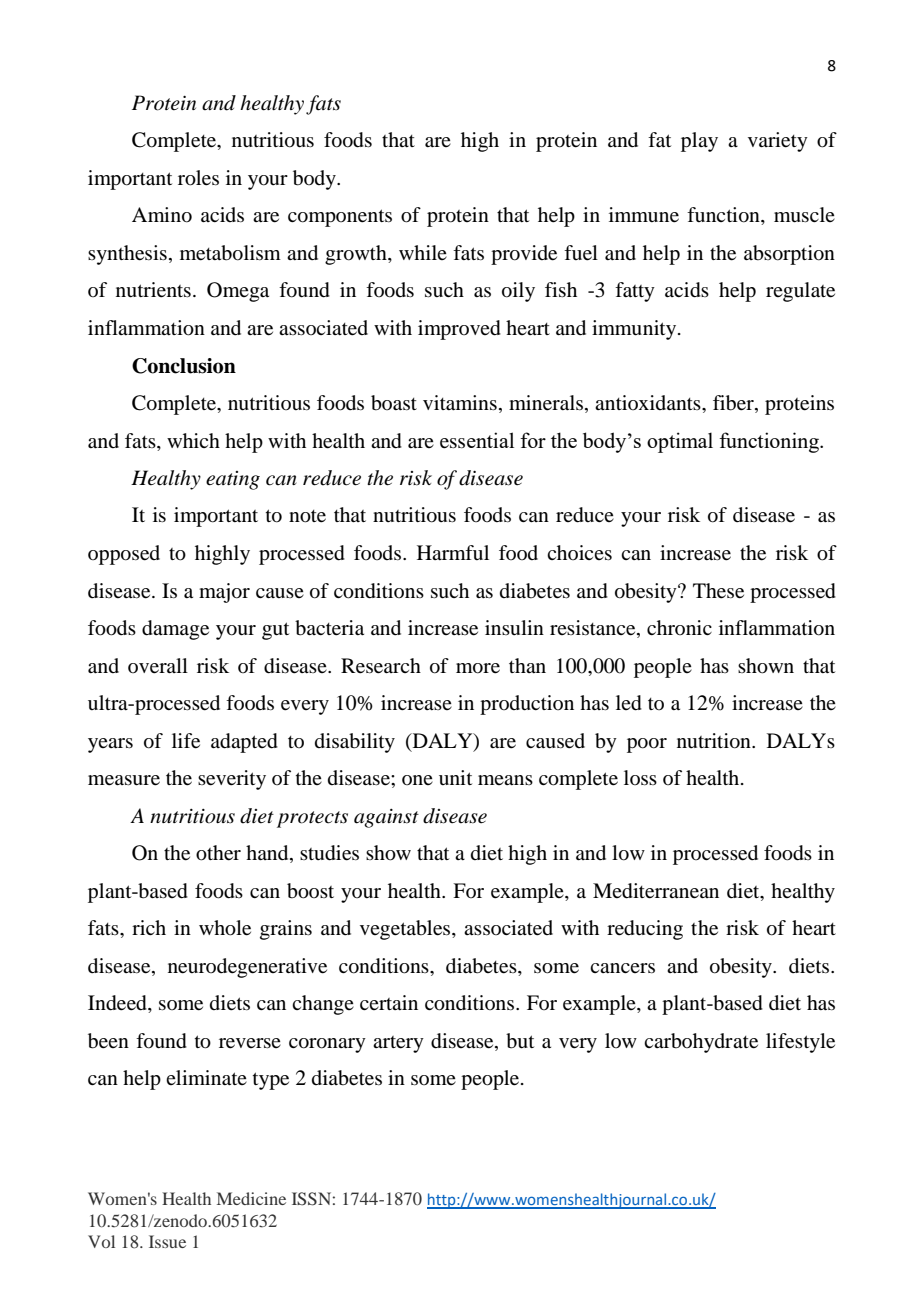 The height and width of the document is (1308, 924). Describe the element at coordinates (423, 252) in the document. I see `while` at that location.
